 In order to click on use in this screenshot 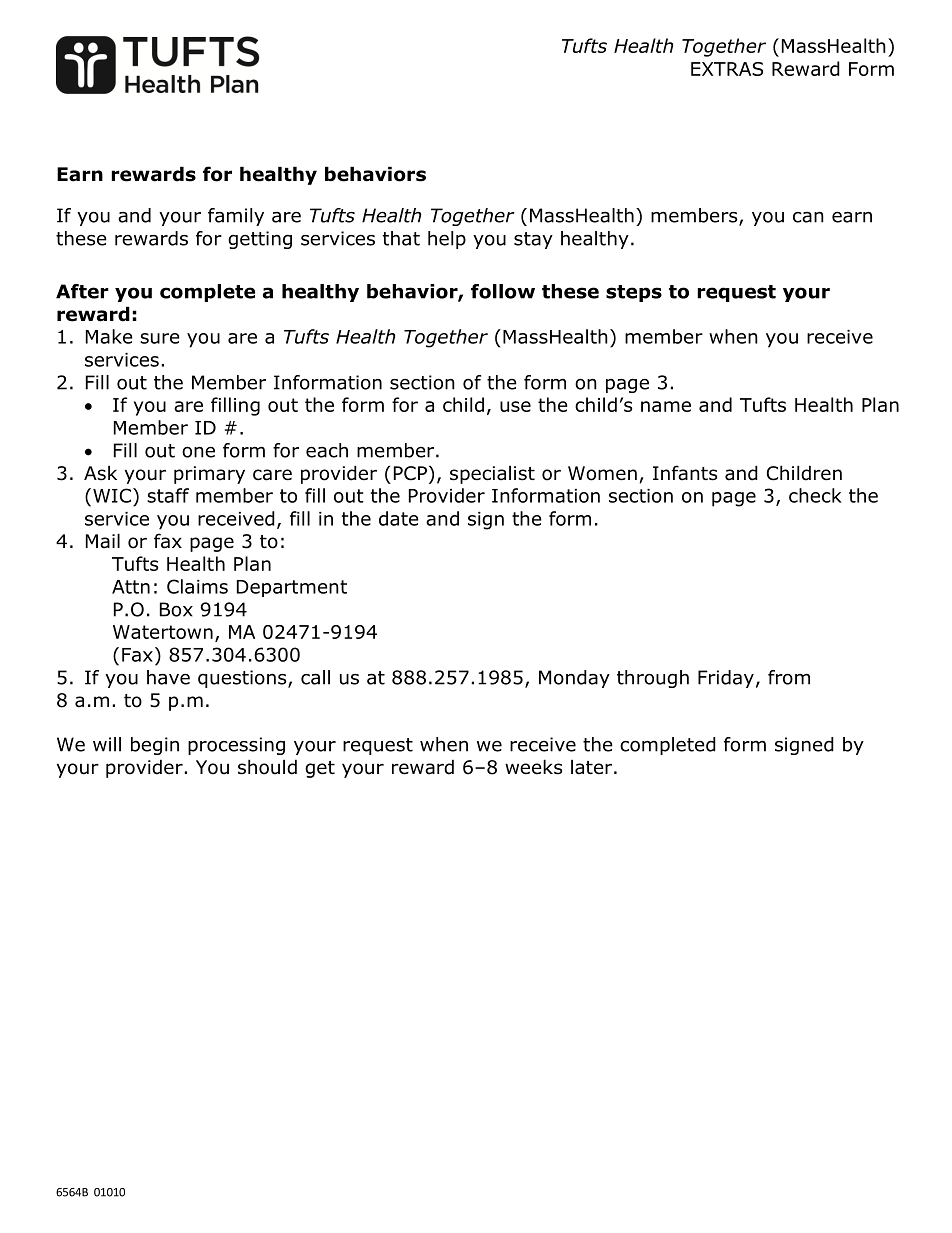, I will do `click(515, 406)`.
